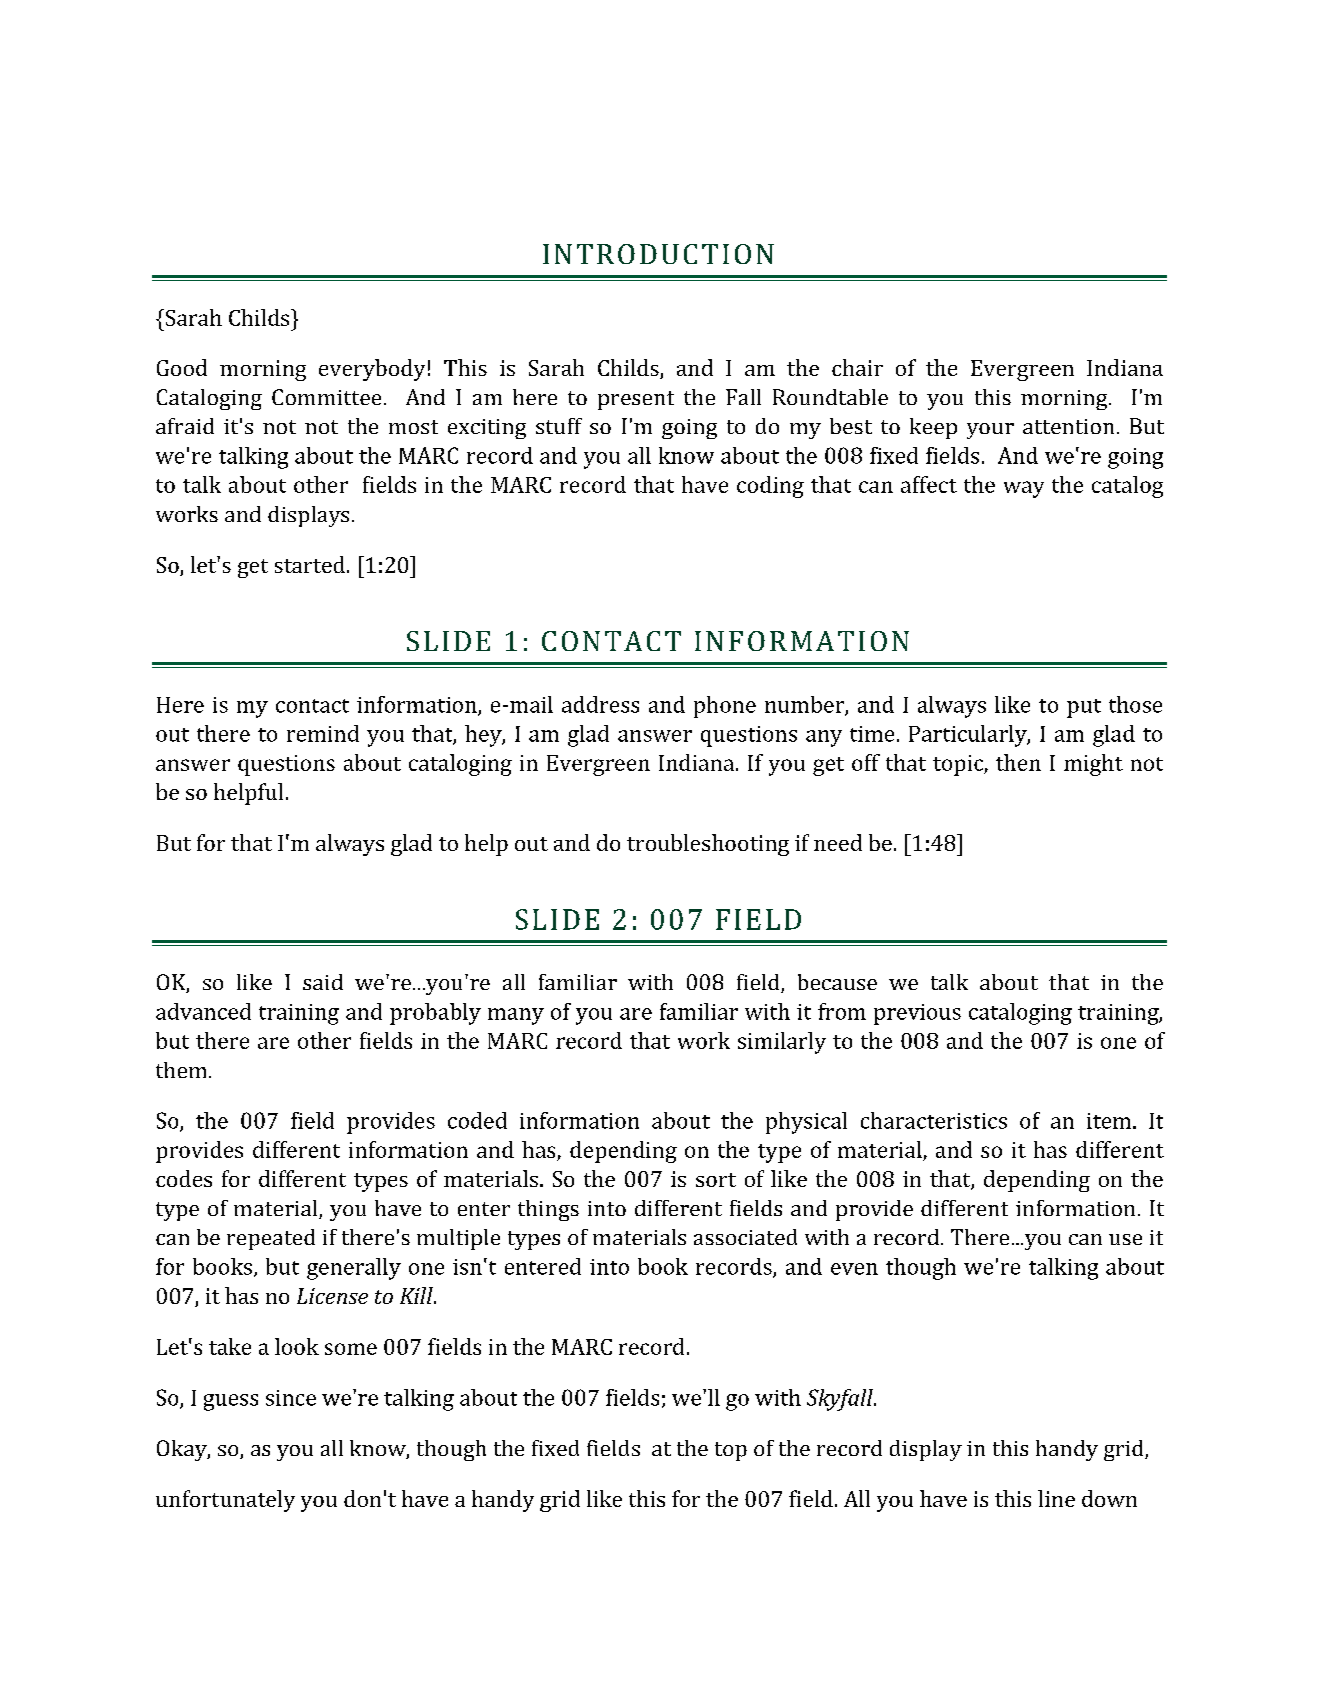 This screenshot has width=1319, height=1707. What do you see at coordinates (857, 367) in the screenshot?
I see `chair` at bounding box center [857, 367].
